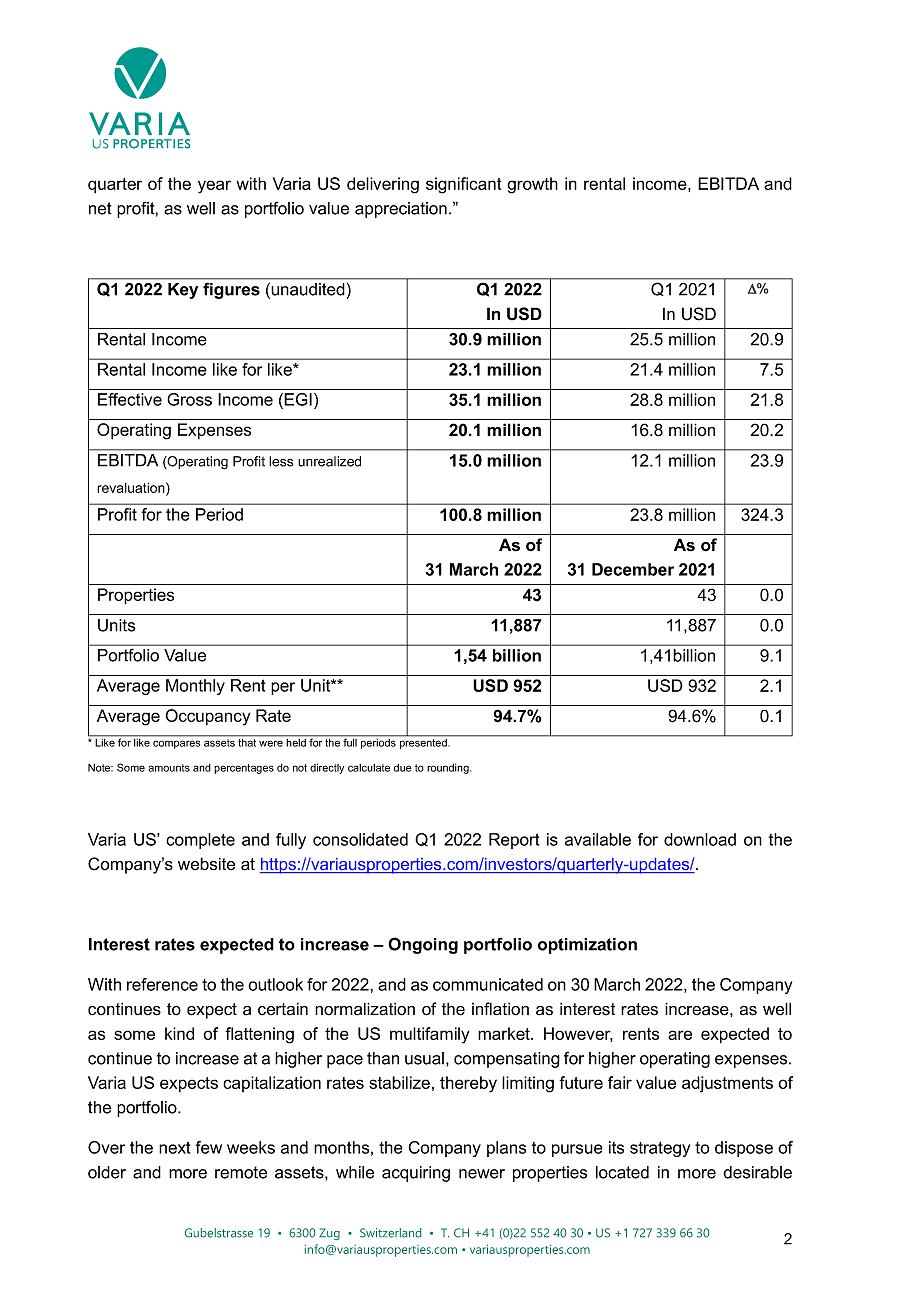  I want to click on growth, so click(532, 185).
